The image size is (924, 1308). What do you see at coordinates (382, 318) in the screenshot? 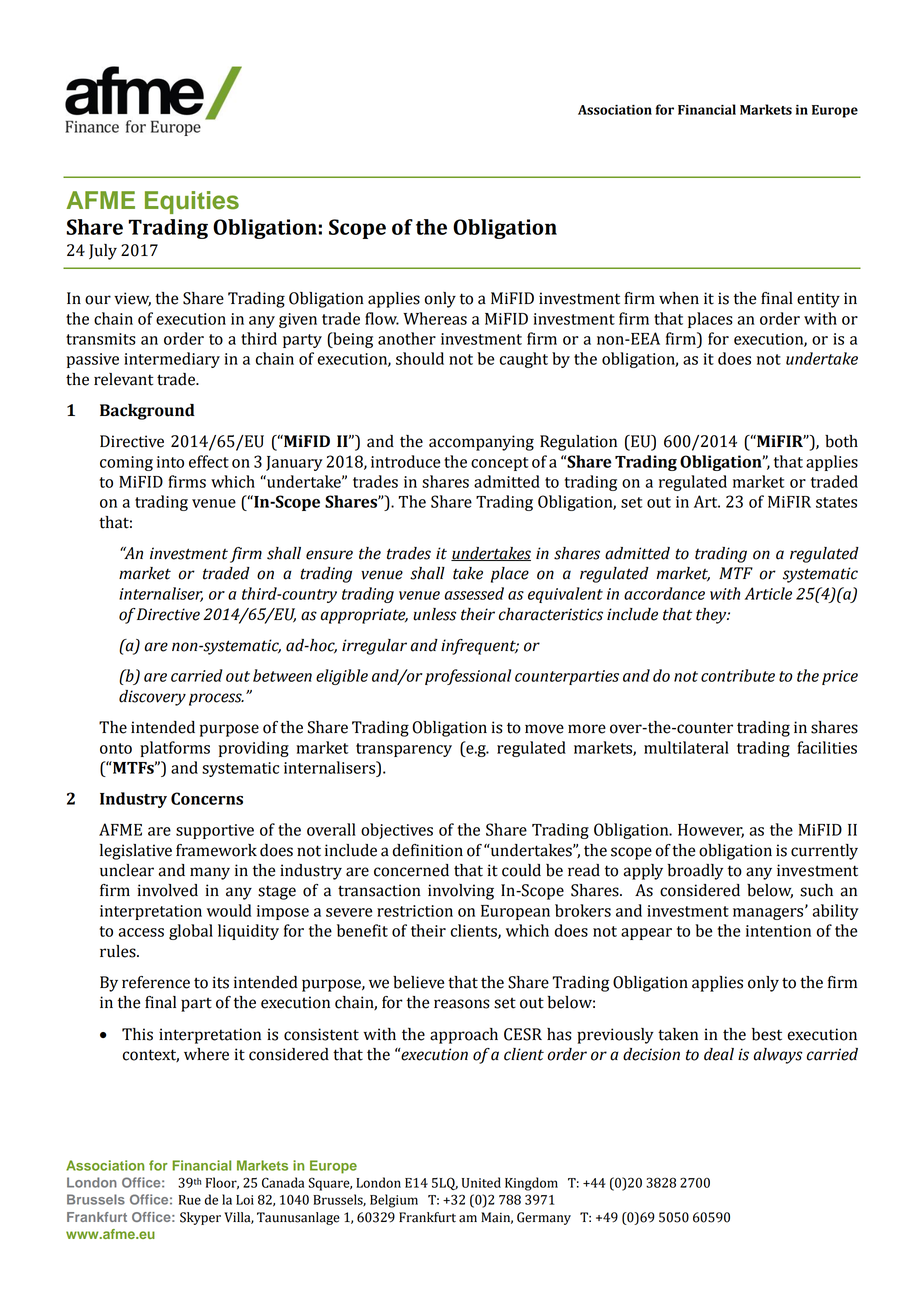
I see `flow` at bounding box center [382, 318].
